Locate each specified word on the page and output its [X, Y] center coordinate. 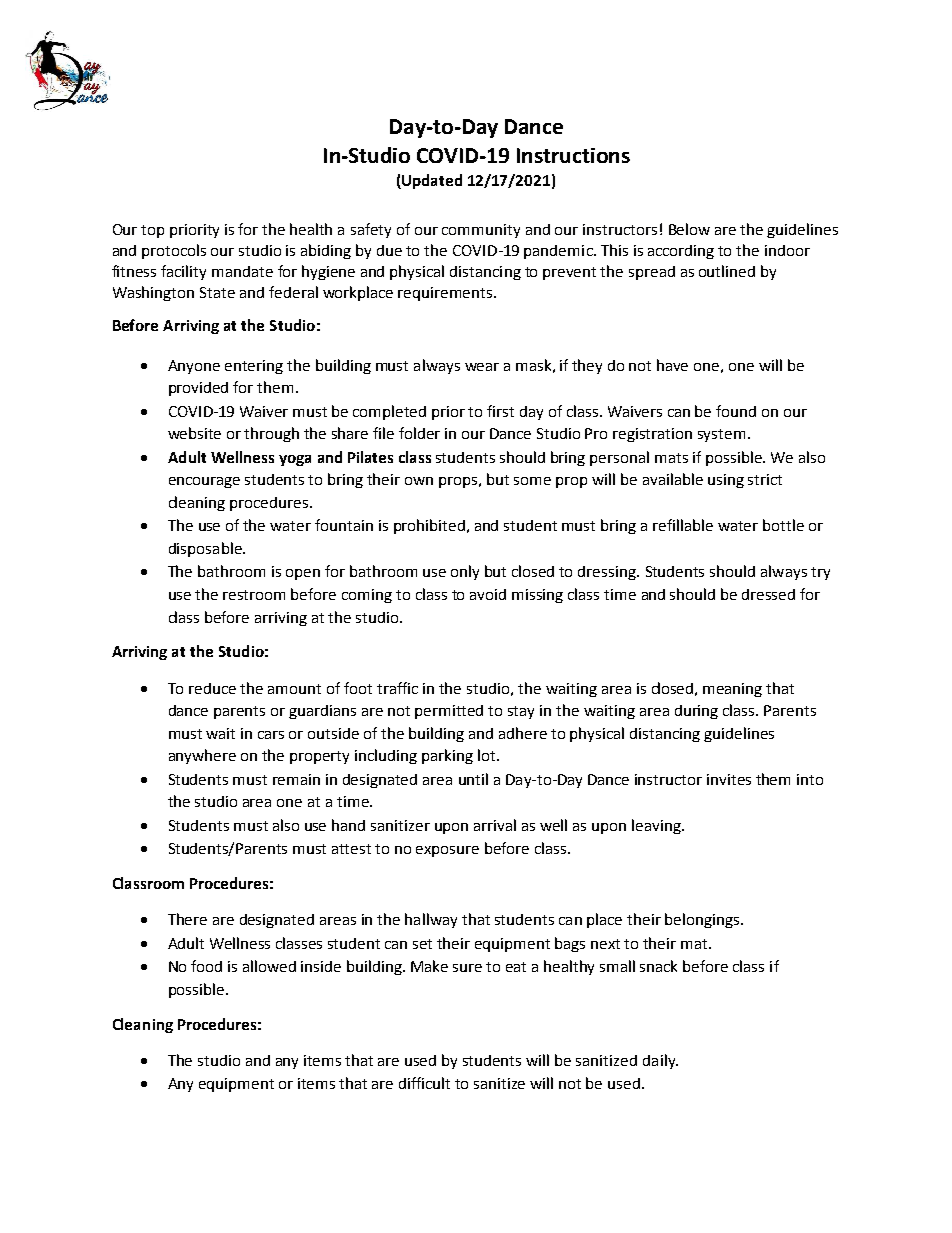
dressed [768, 594]
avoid [488, 594]
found [736, 411]
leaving [657, 826]
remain [296, 779]
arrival [495, 825]
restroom [254, 595]
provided [198, 389]
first [500, 411]
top [152, 231]
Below [689, 229]
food [206, 966]
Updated [431, 181]
